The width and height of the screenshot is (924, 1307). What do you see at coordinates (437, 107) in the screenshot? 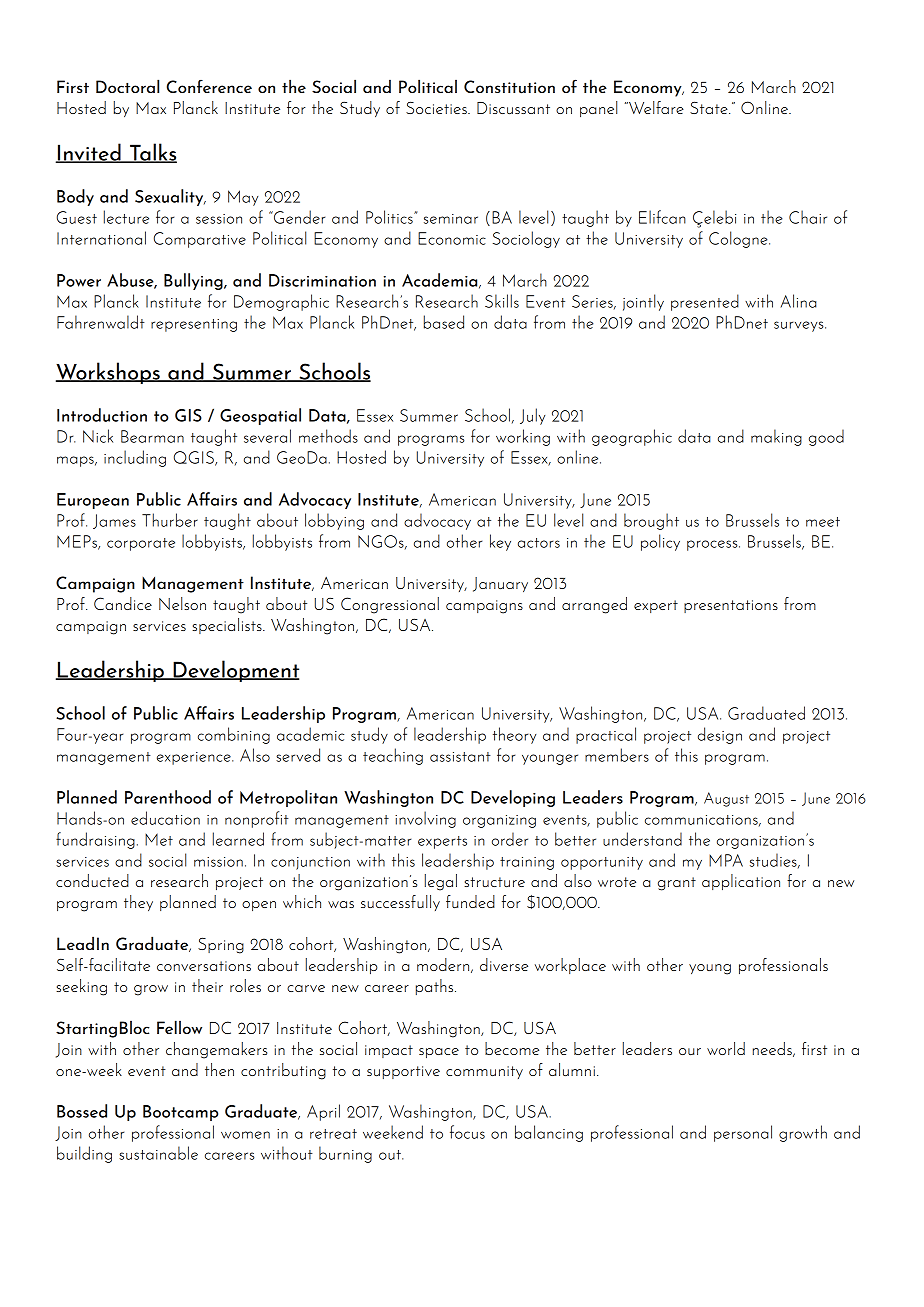
I see `Societies` at bounding box center [437, 107].
